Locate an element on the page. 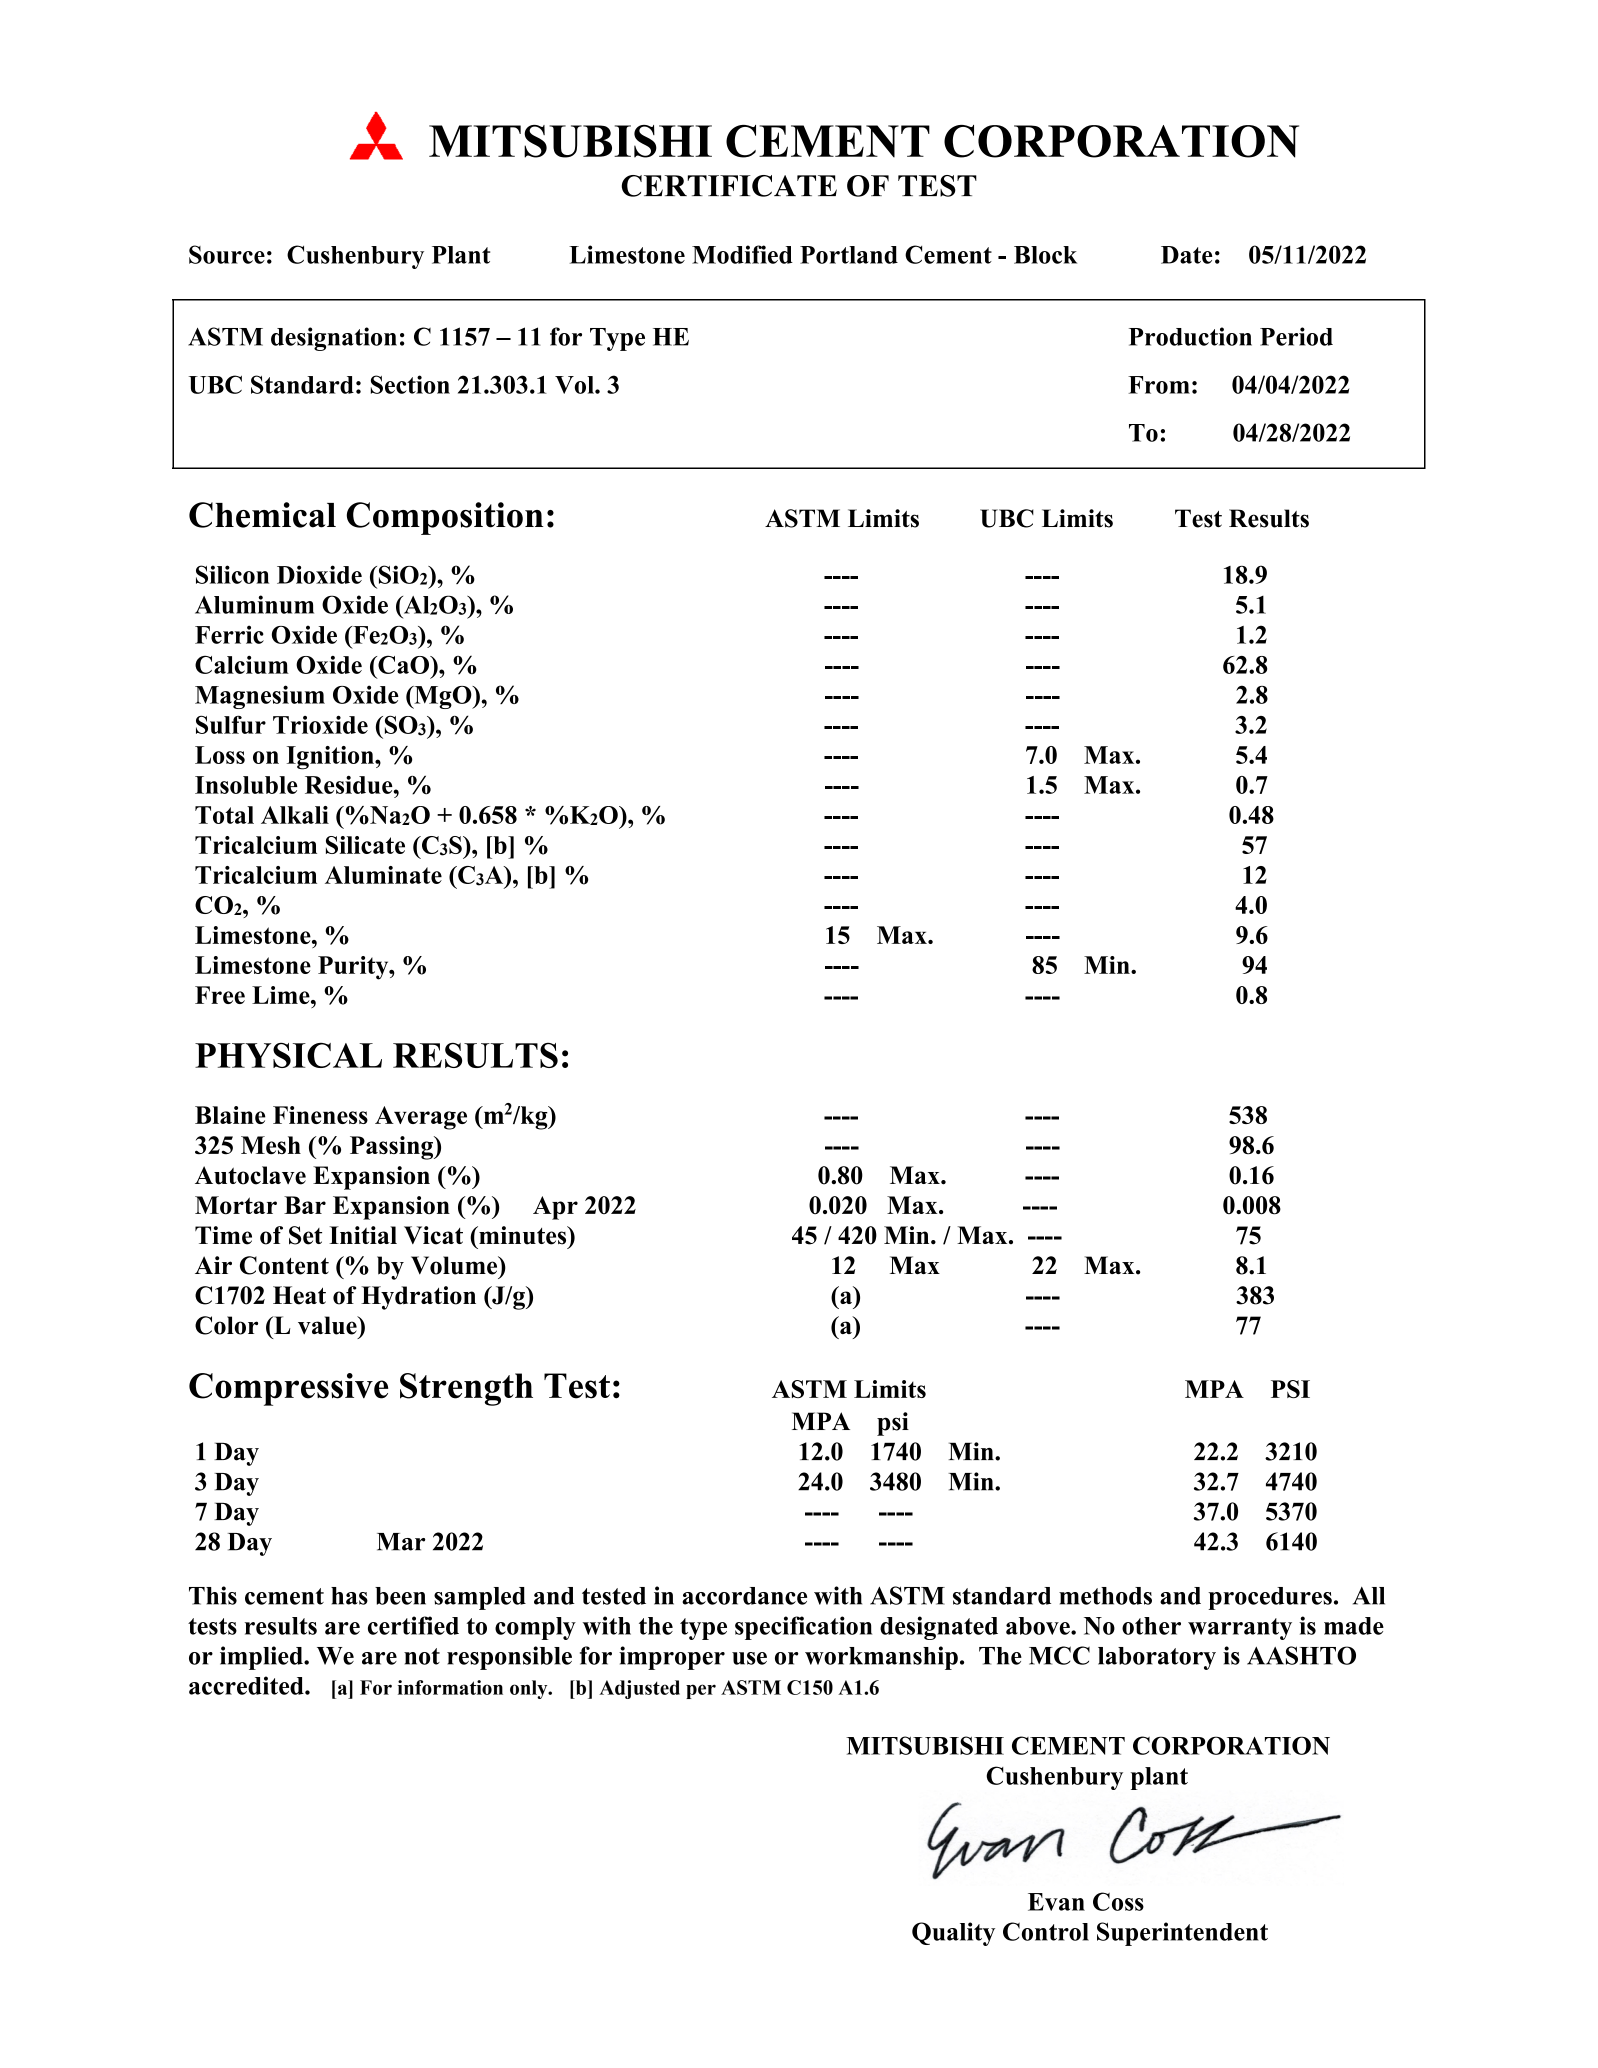 The image size is (1598, 2068). Aluminum is located at coordinates (254, 604).
